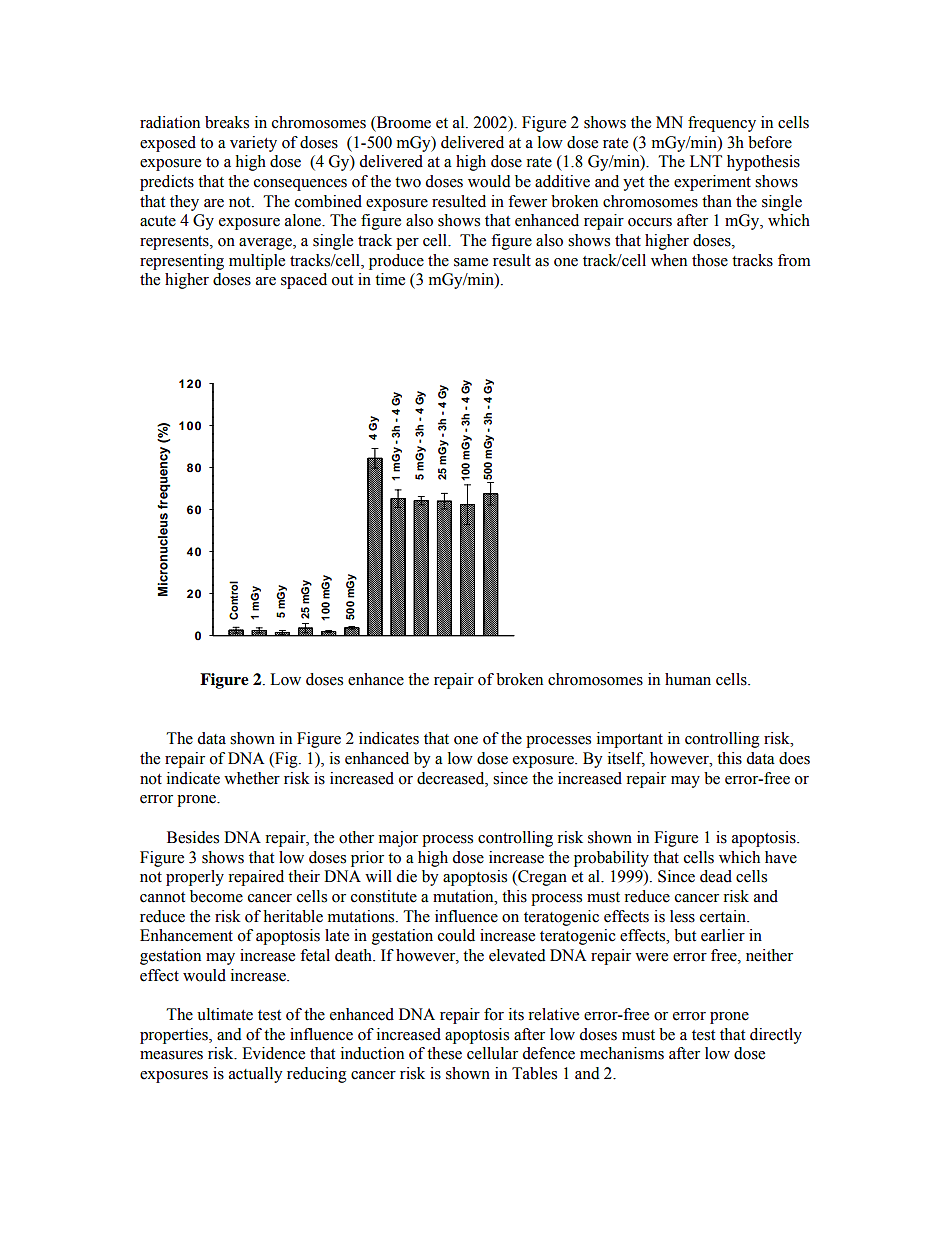 The height and width of the screenshot is (1233, 952). Describe the element at coordinates (273, 1053) in the screenshot. I see `Evidence` at that location.
